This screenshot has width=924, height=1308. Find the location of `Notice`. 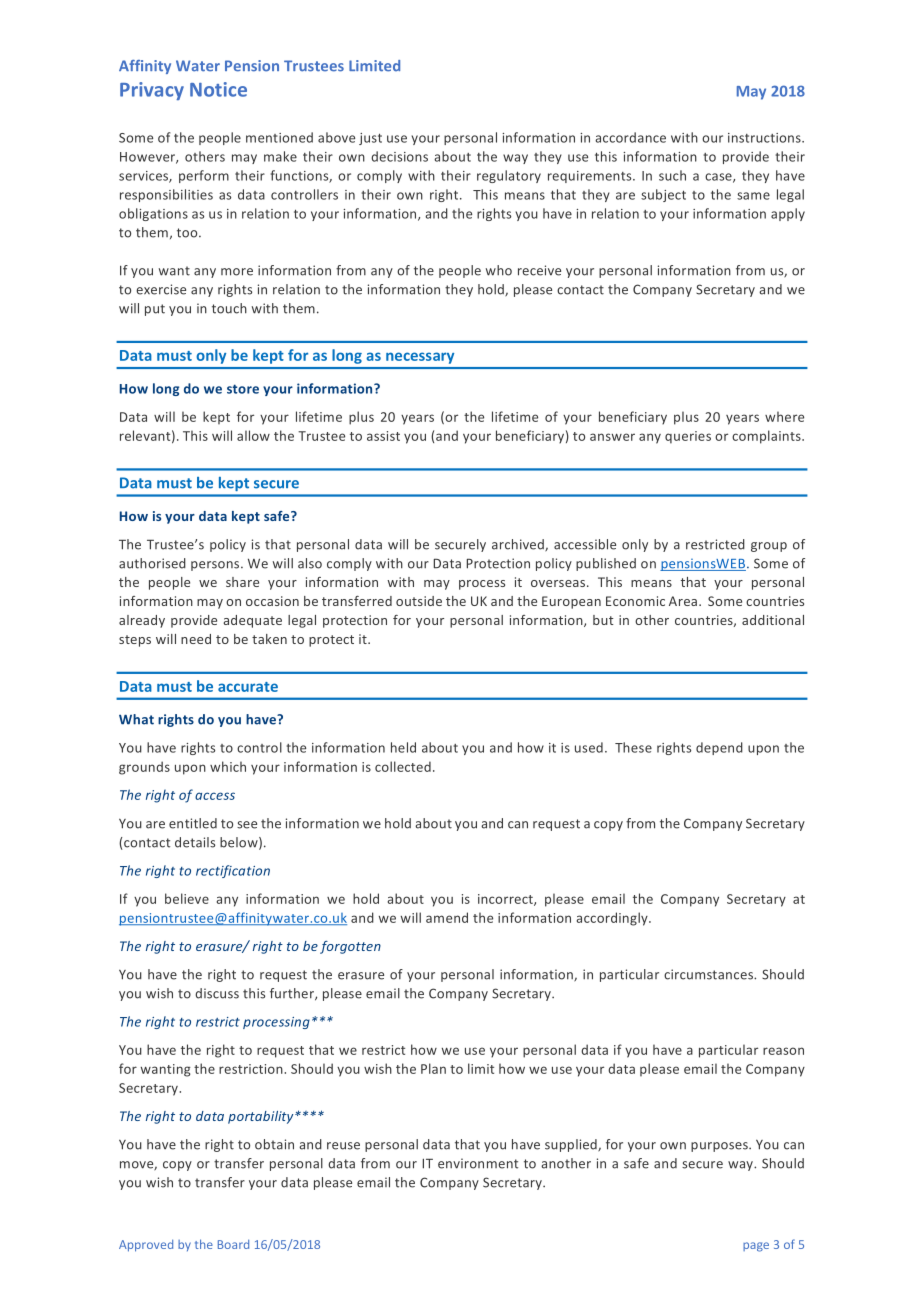

Notice is located at coordinates (218, 89).
